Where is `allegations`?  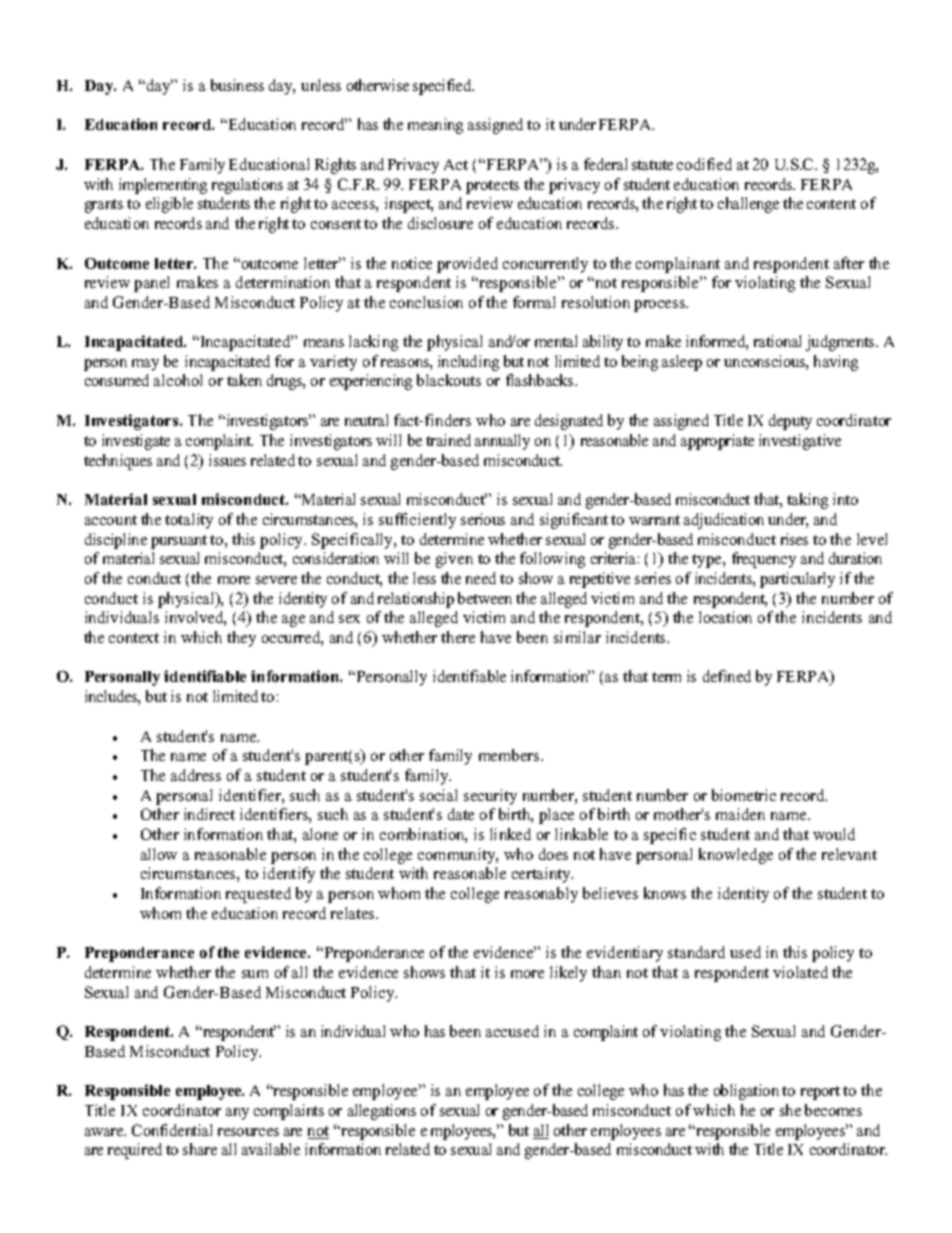 allegations is located at coordinates (382, 1112).
